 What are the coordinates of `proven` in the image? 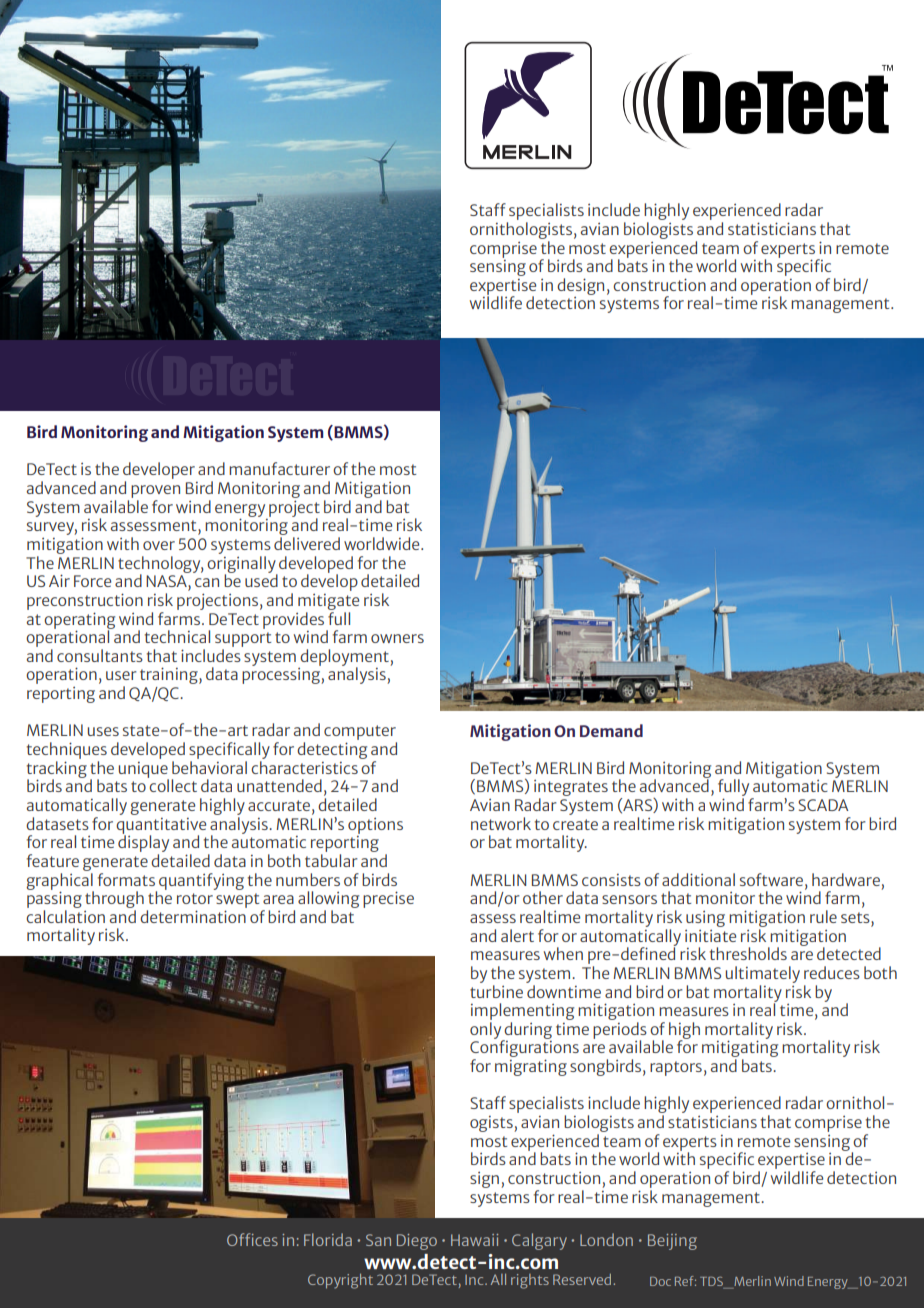 It's located at (155, 491).
